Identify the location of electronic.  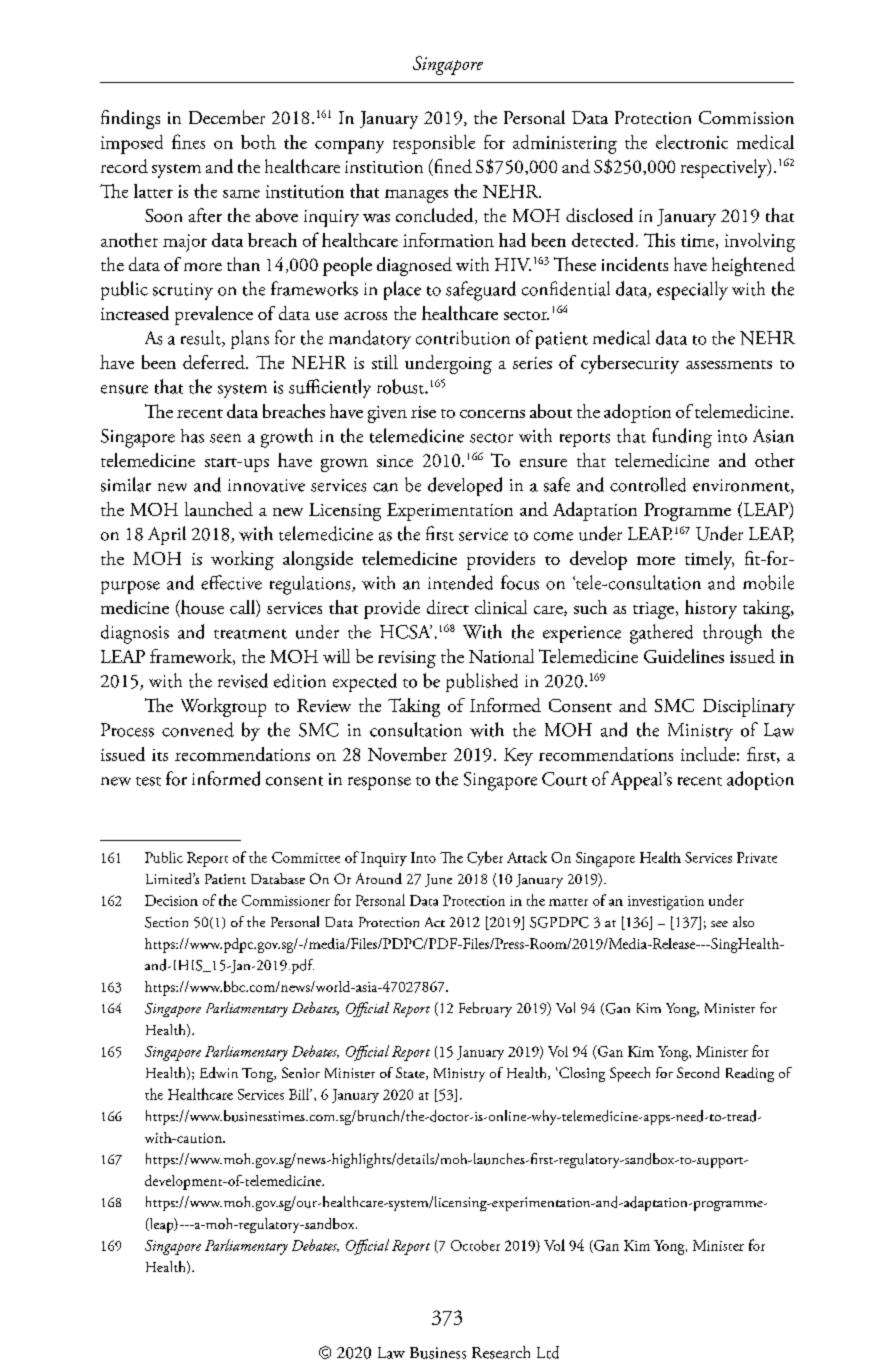
(692, 142).
